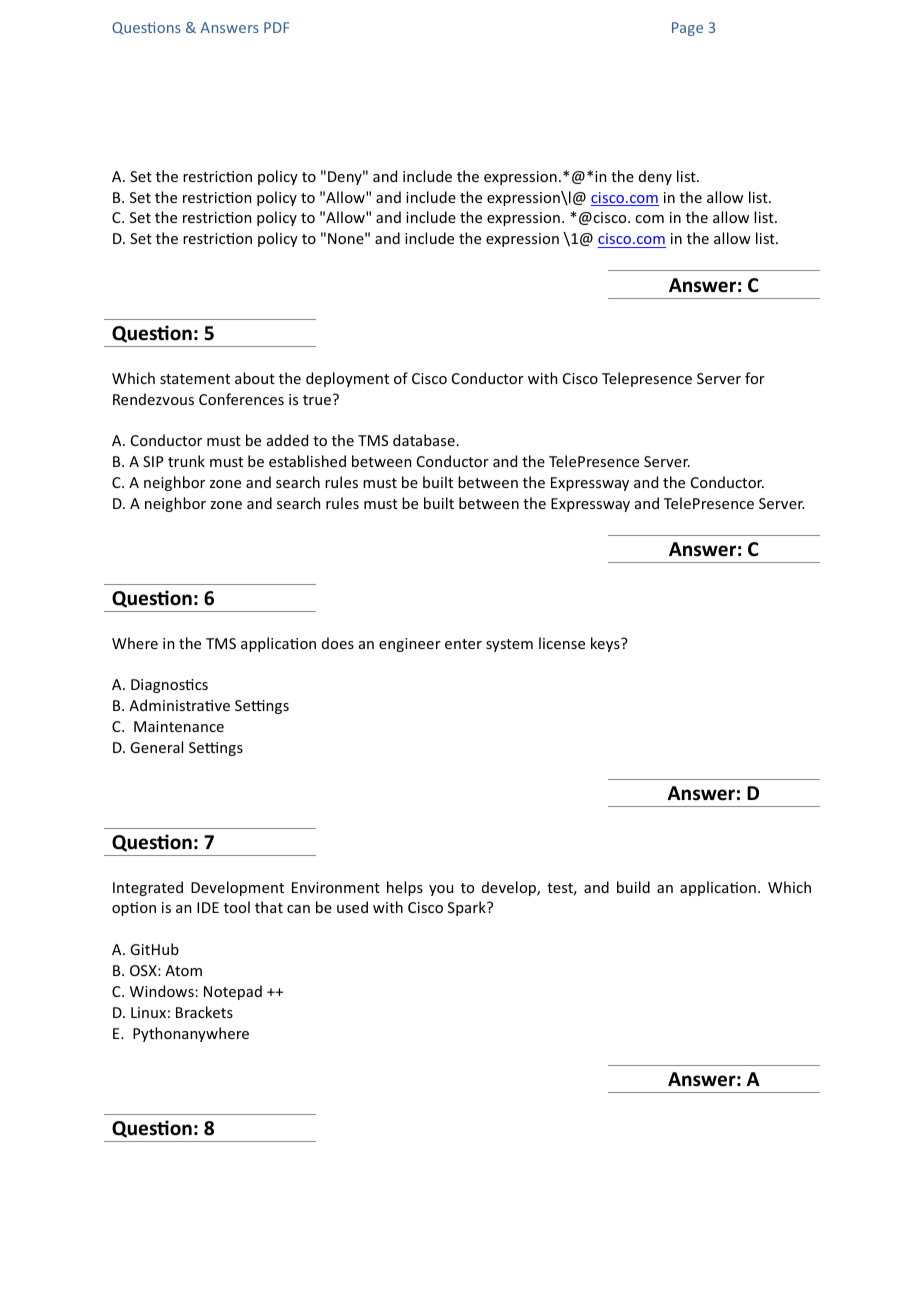 Image resolution: width=924 pixels, height=1308 pixels. What do you see at coordinates (183, 970) in the screenshot?
I see `Atom` at bounding box center [183, 970].
